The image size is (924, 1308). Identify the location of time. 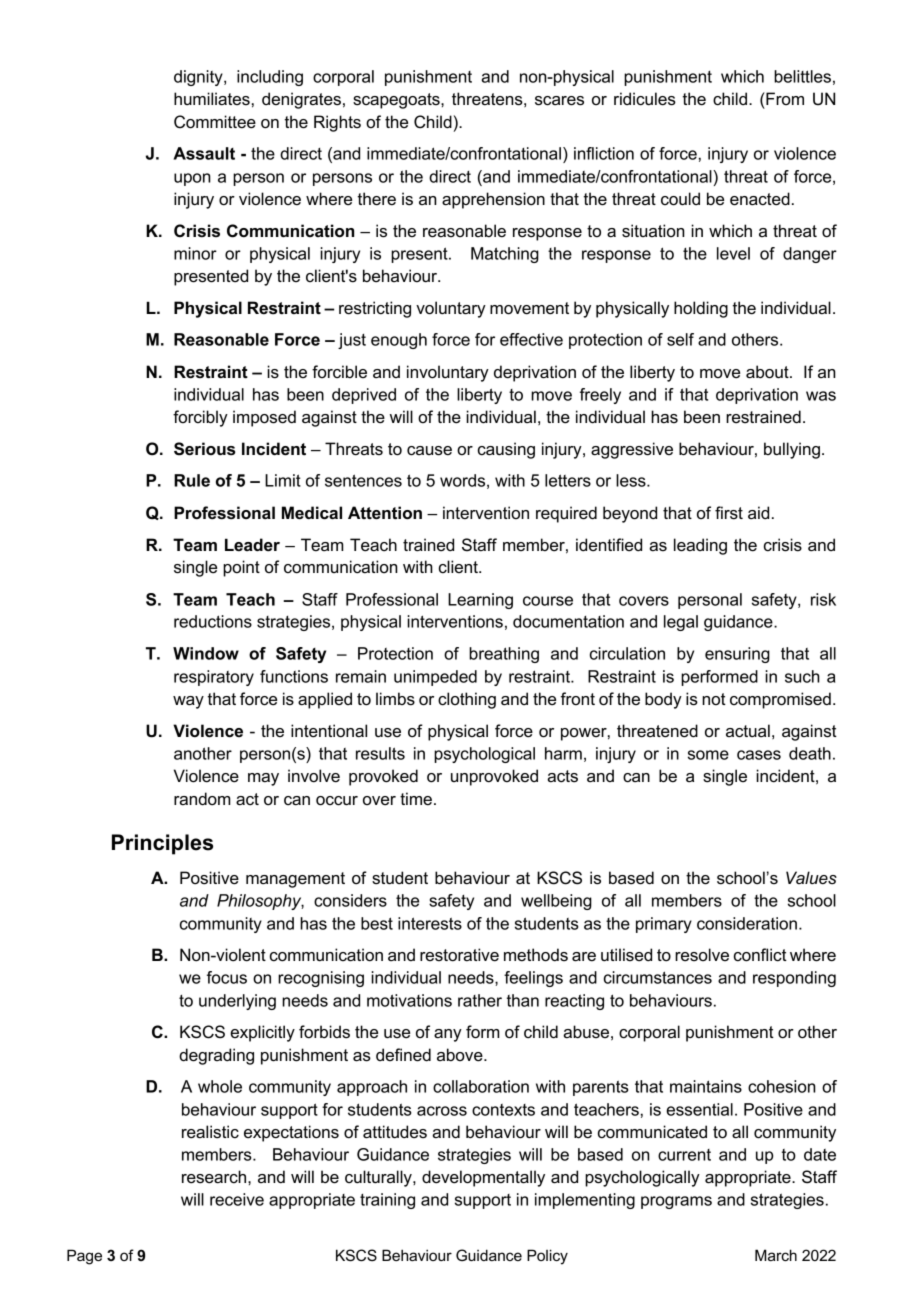
(416, 799).
